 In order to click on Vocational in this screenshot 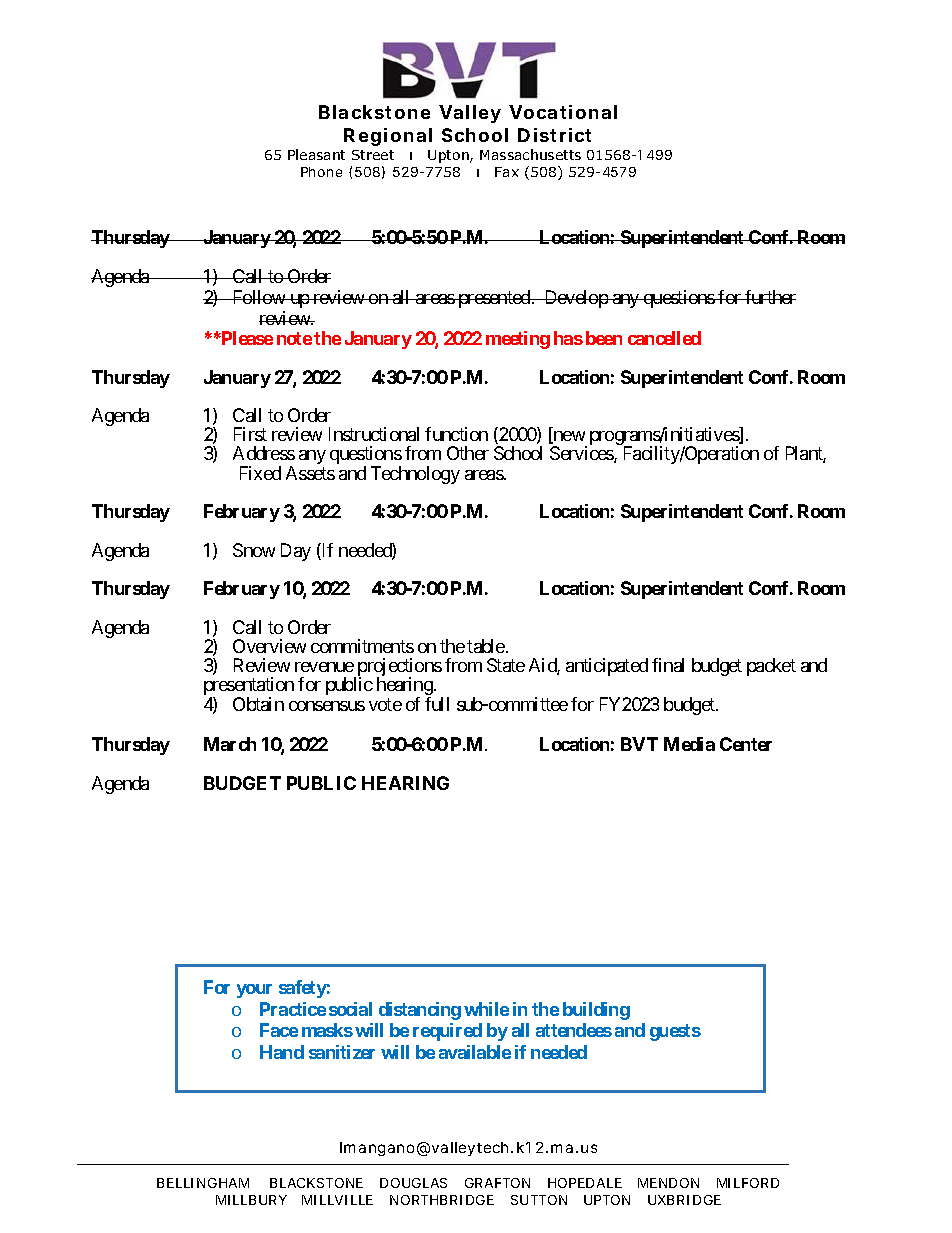, I will do `click(563, 112)`.
